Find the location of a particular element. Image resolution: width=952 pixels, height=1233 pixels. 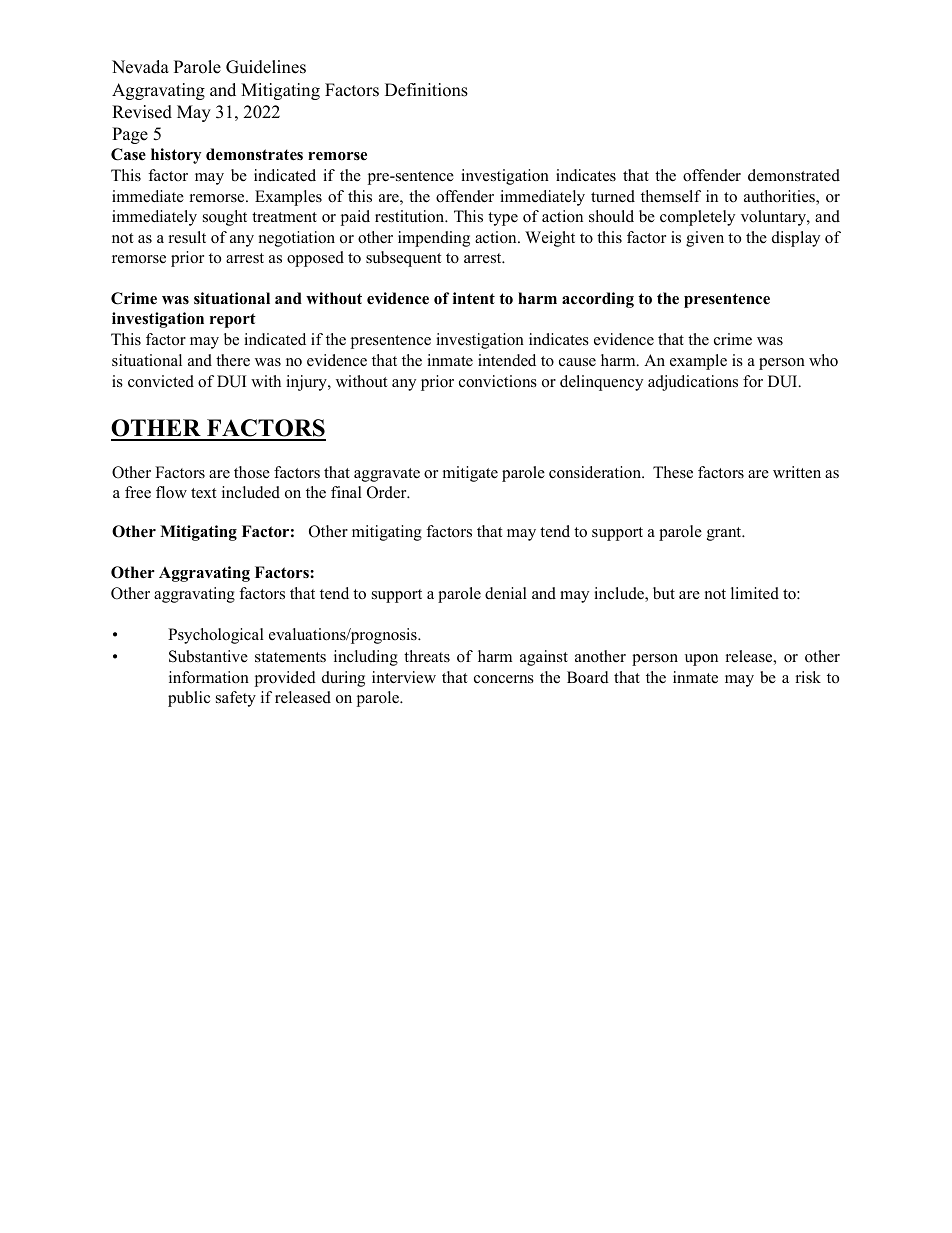

Definitions is located at coordinates (426, 90).
